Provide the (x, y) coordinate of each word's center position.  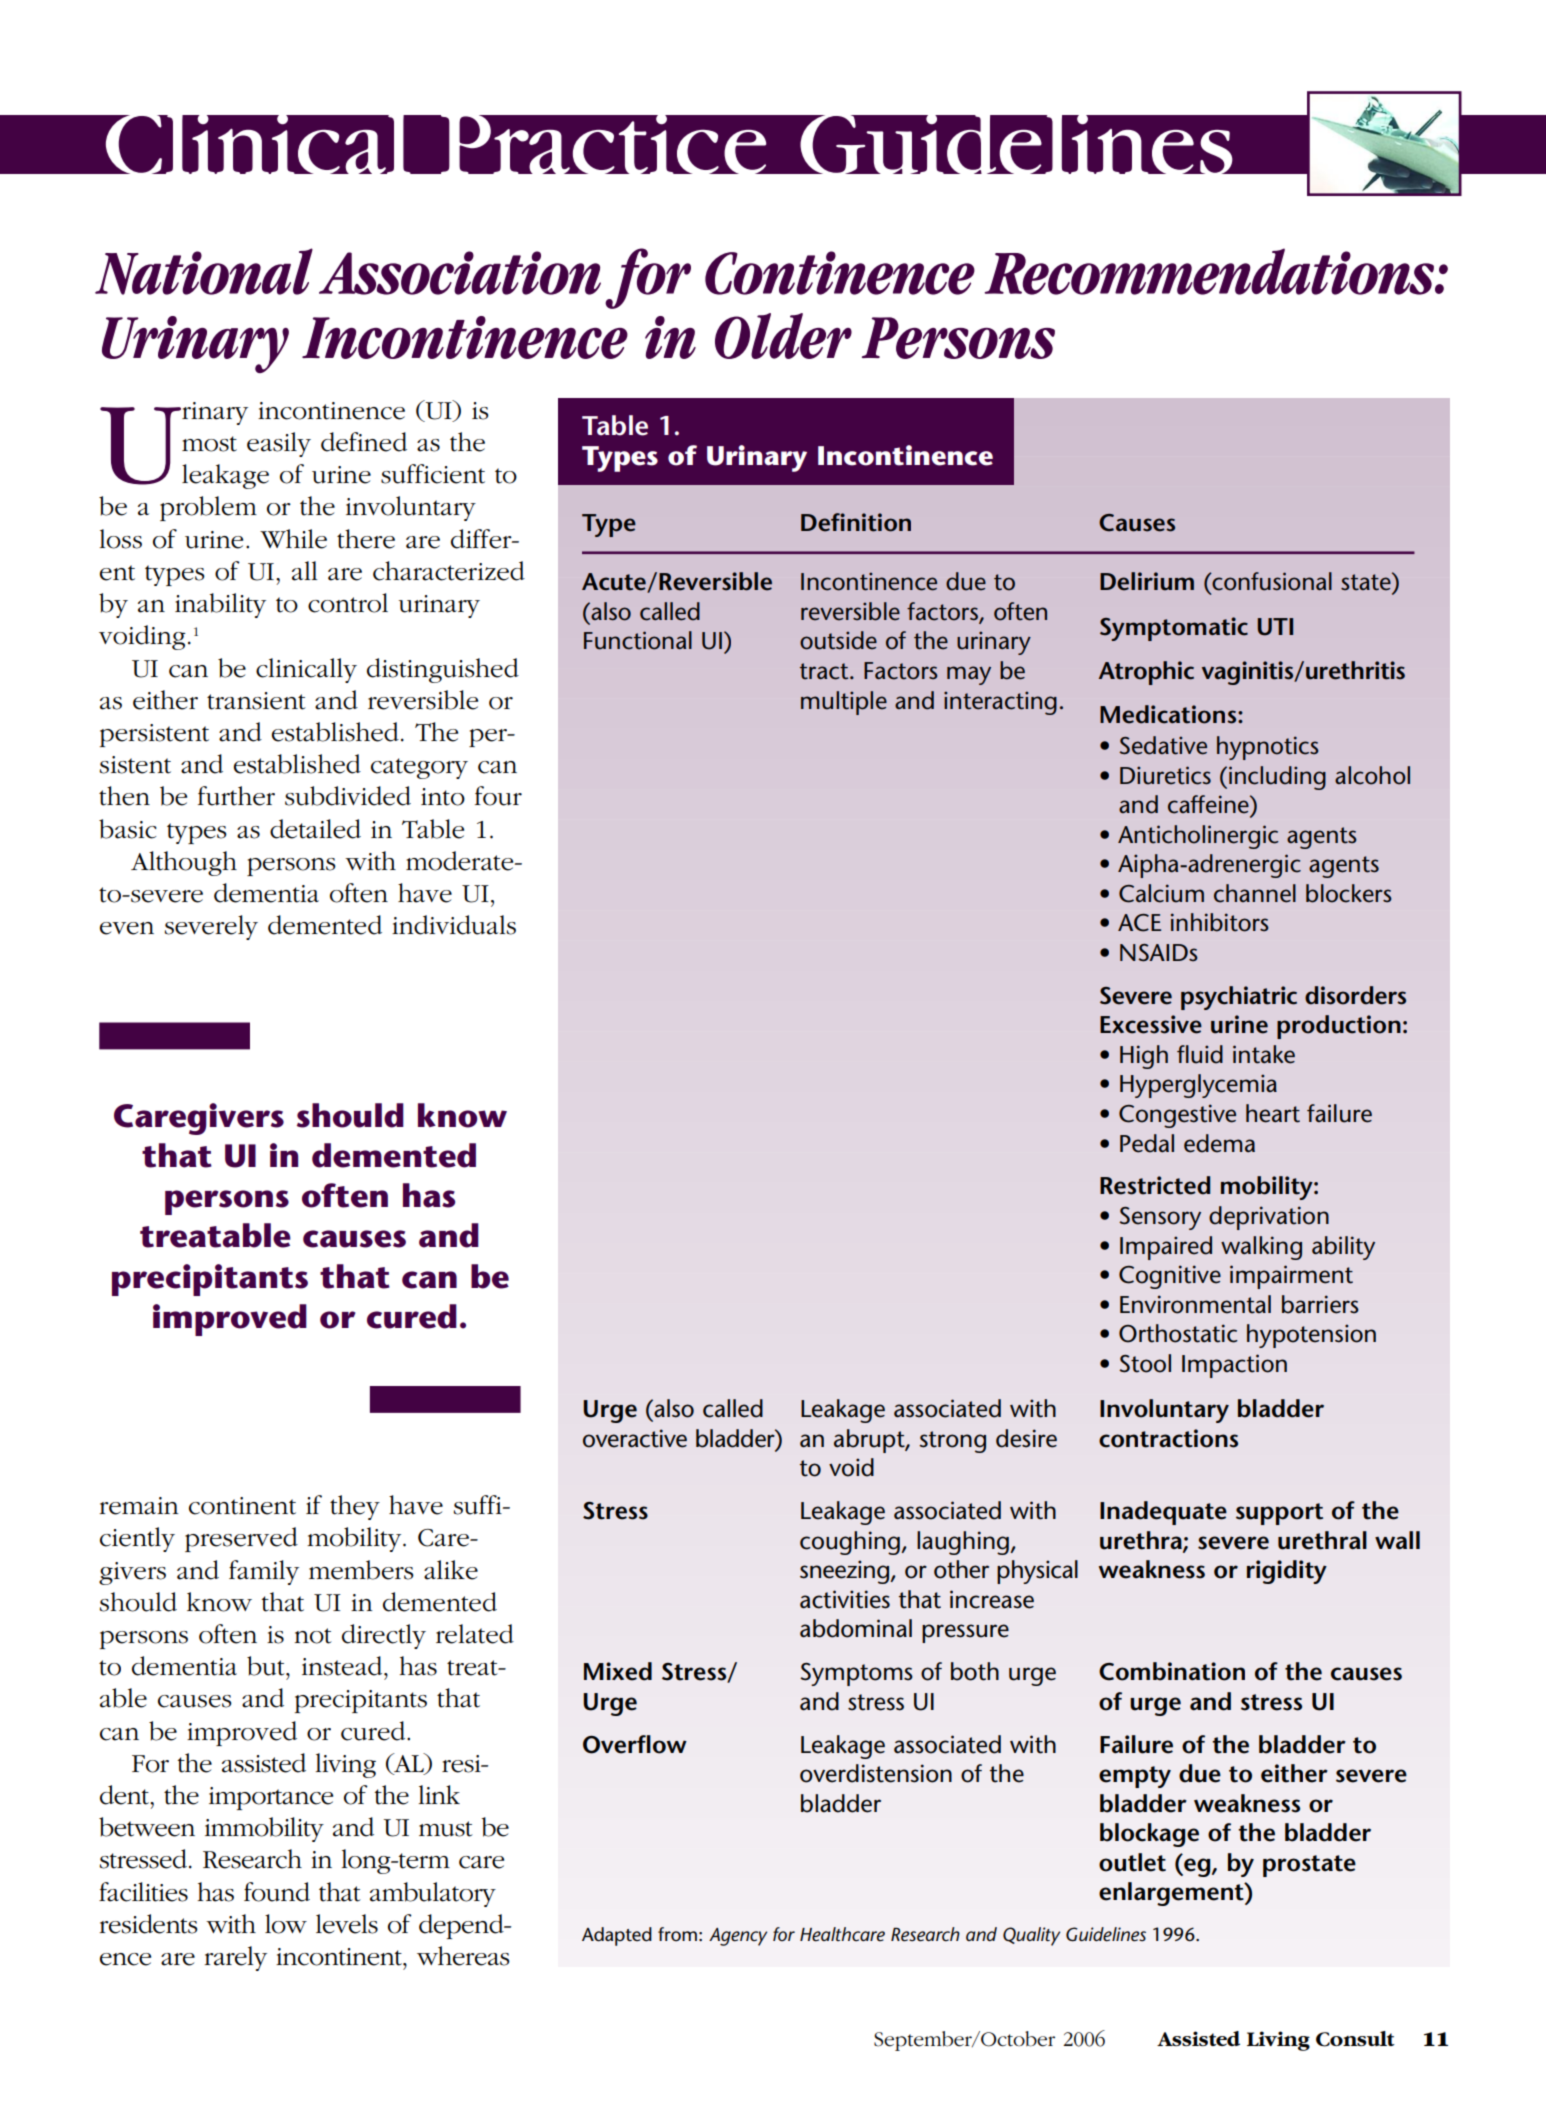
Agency (738, 1937)
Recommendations (1210, 271)
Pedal (1147, 1143)
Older (783, 336)
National (204, 271)
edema (1219, 1143)
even (127, 928)
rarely (235, 1958)
